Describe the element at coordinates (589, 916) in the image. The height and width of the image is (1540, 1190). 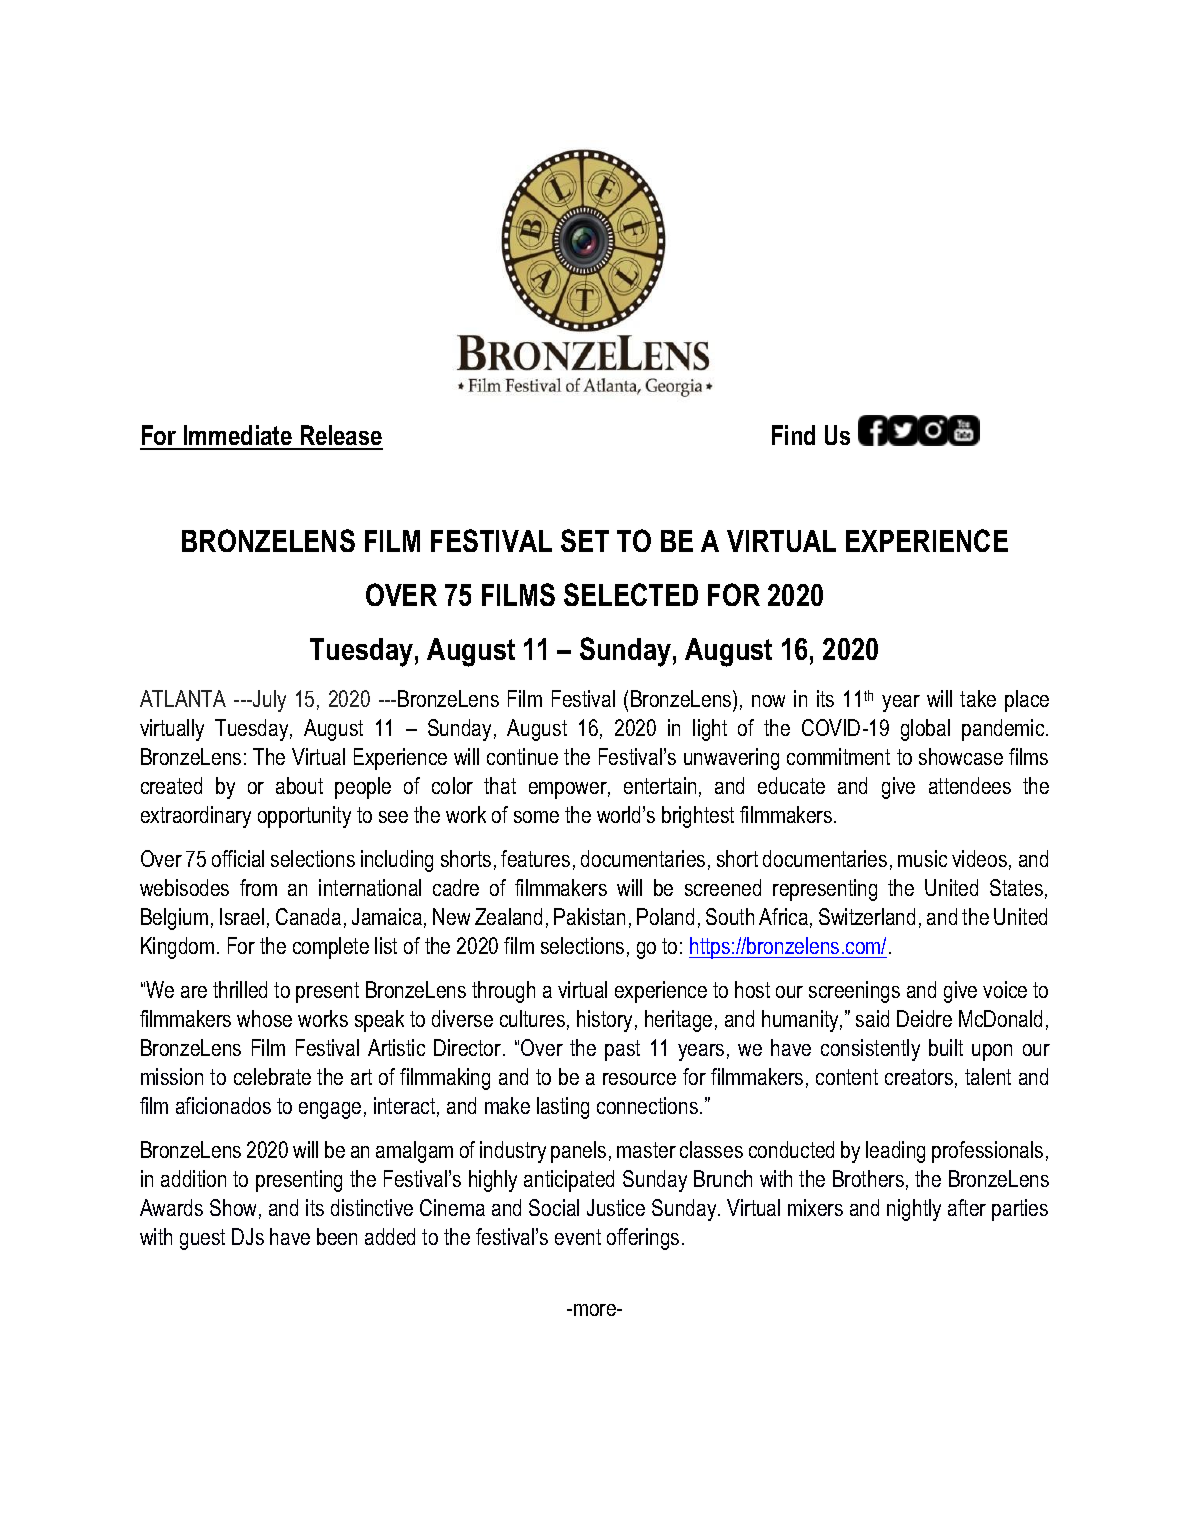
I see `Pakistan` at that location.
